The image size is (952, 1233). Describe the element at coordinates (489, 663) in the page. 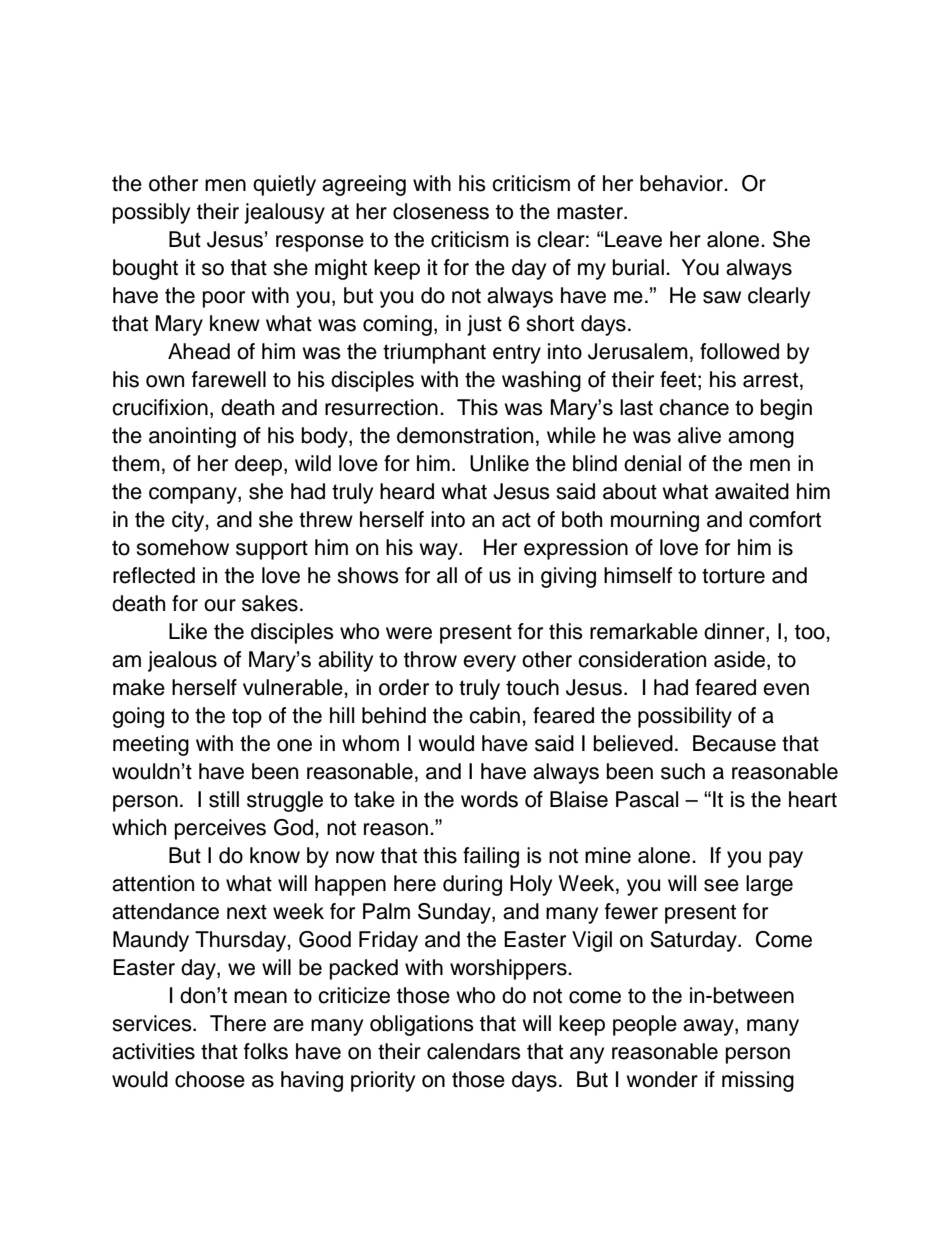

I see `every` at that location.
